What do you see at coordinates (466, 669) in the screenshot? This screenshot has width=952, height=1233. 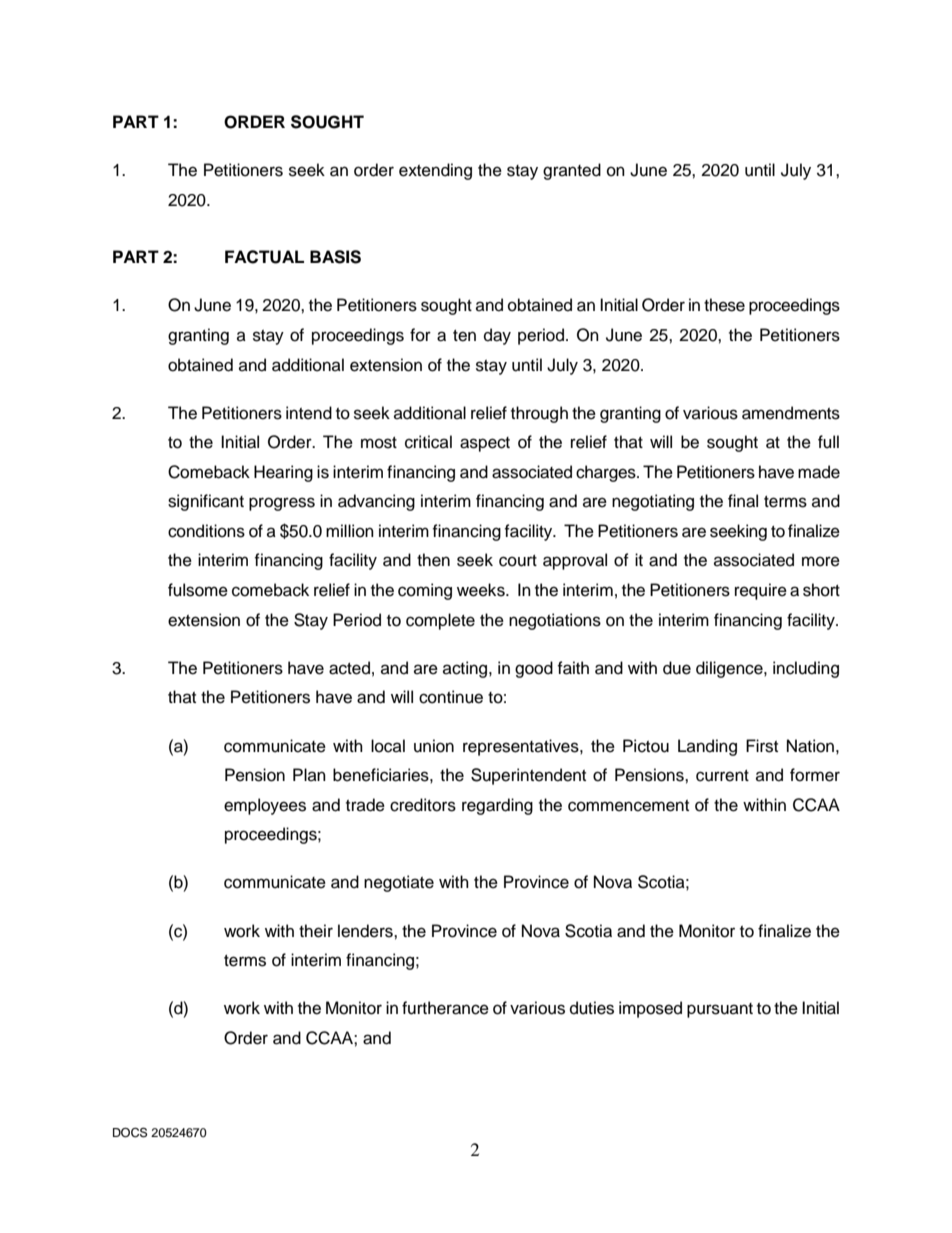 I see `acting` at bounding box center [466, 669].
